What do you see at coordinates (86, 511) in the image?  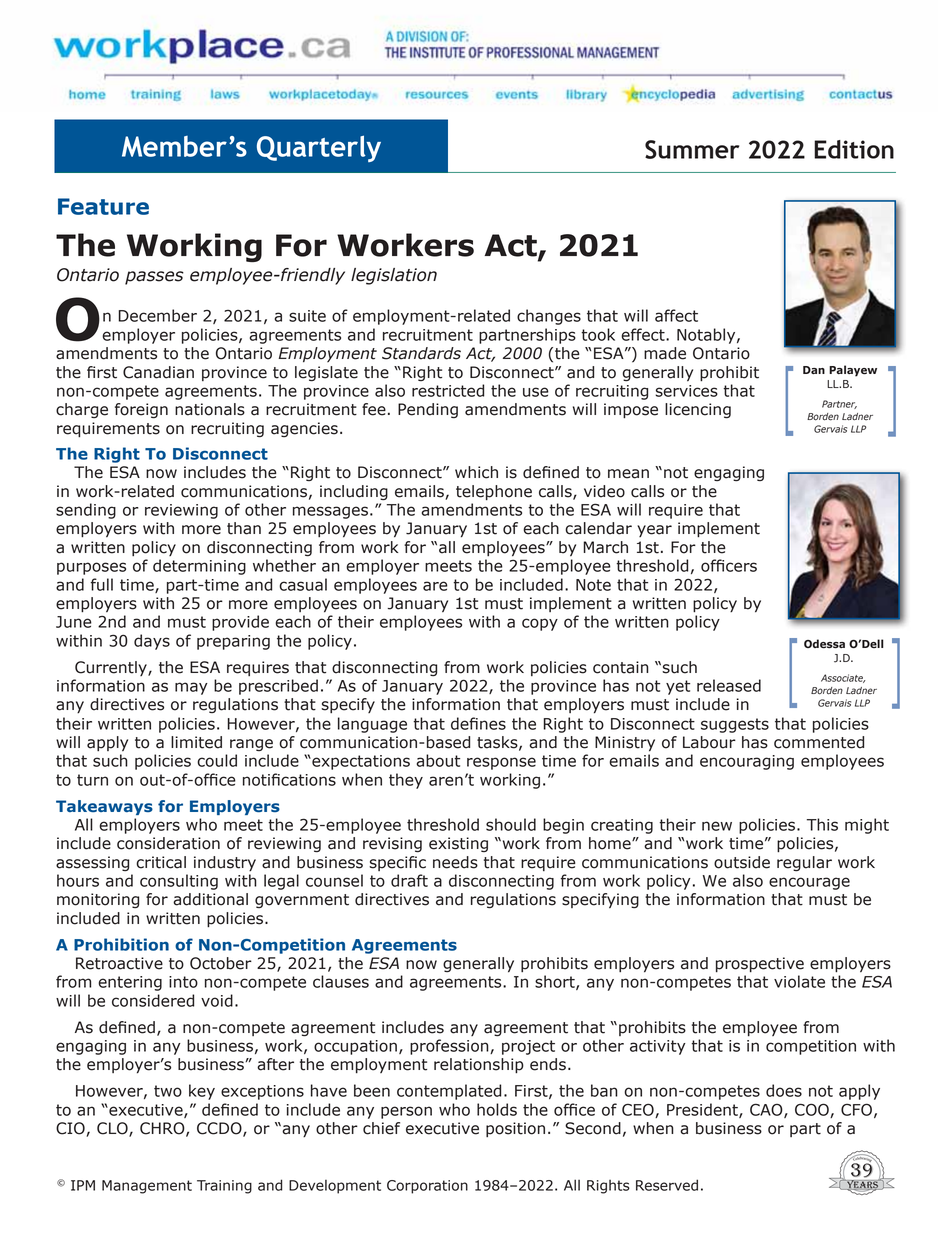 I see `sending` at bounding box center [86, 511].
